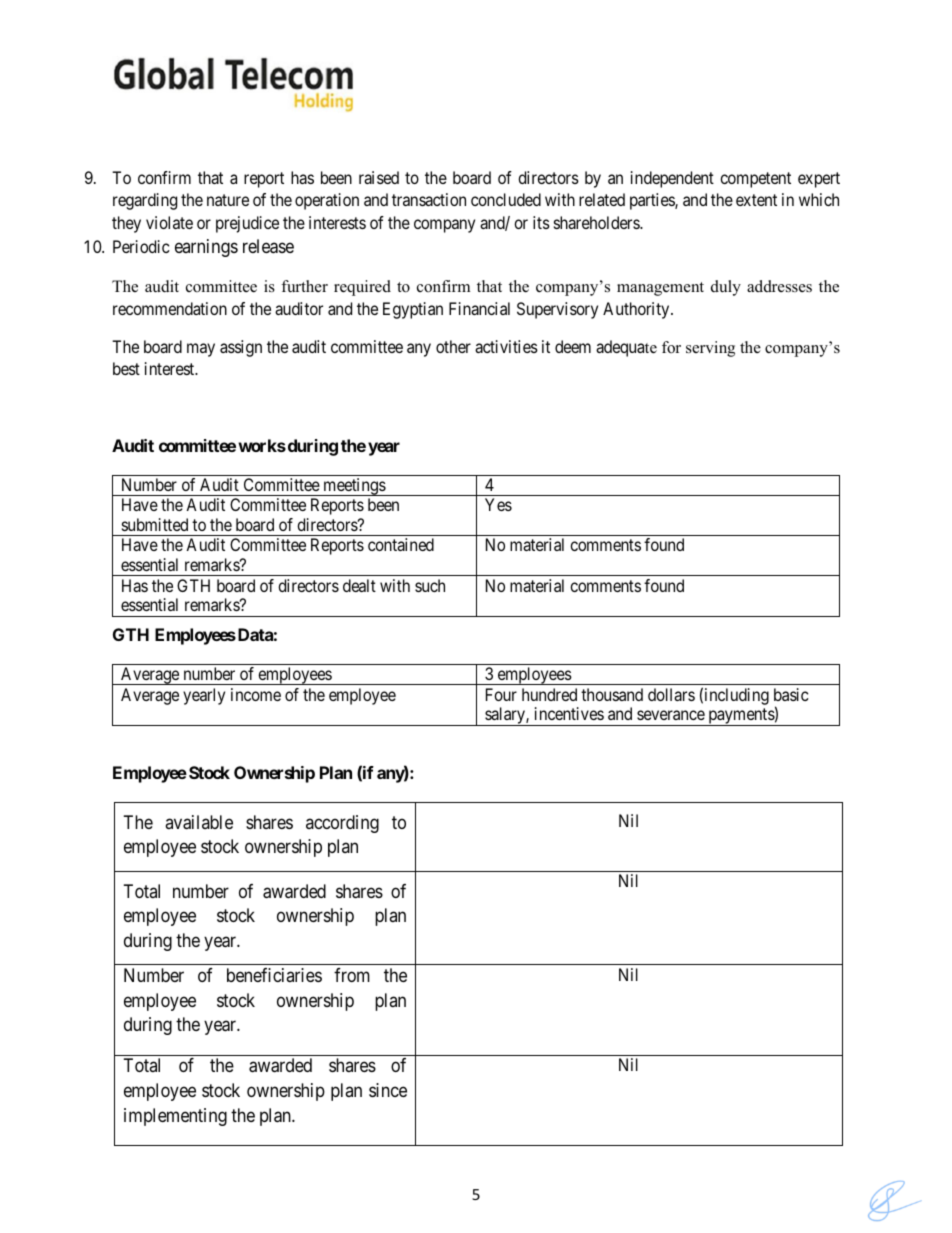  Describe the element at coordinates (388, 1090) in the image. I see `since` at that location.
